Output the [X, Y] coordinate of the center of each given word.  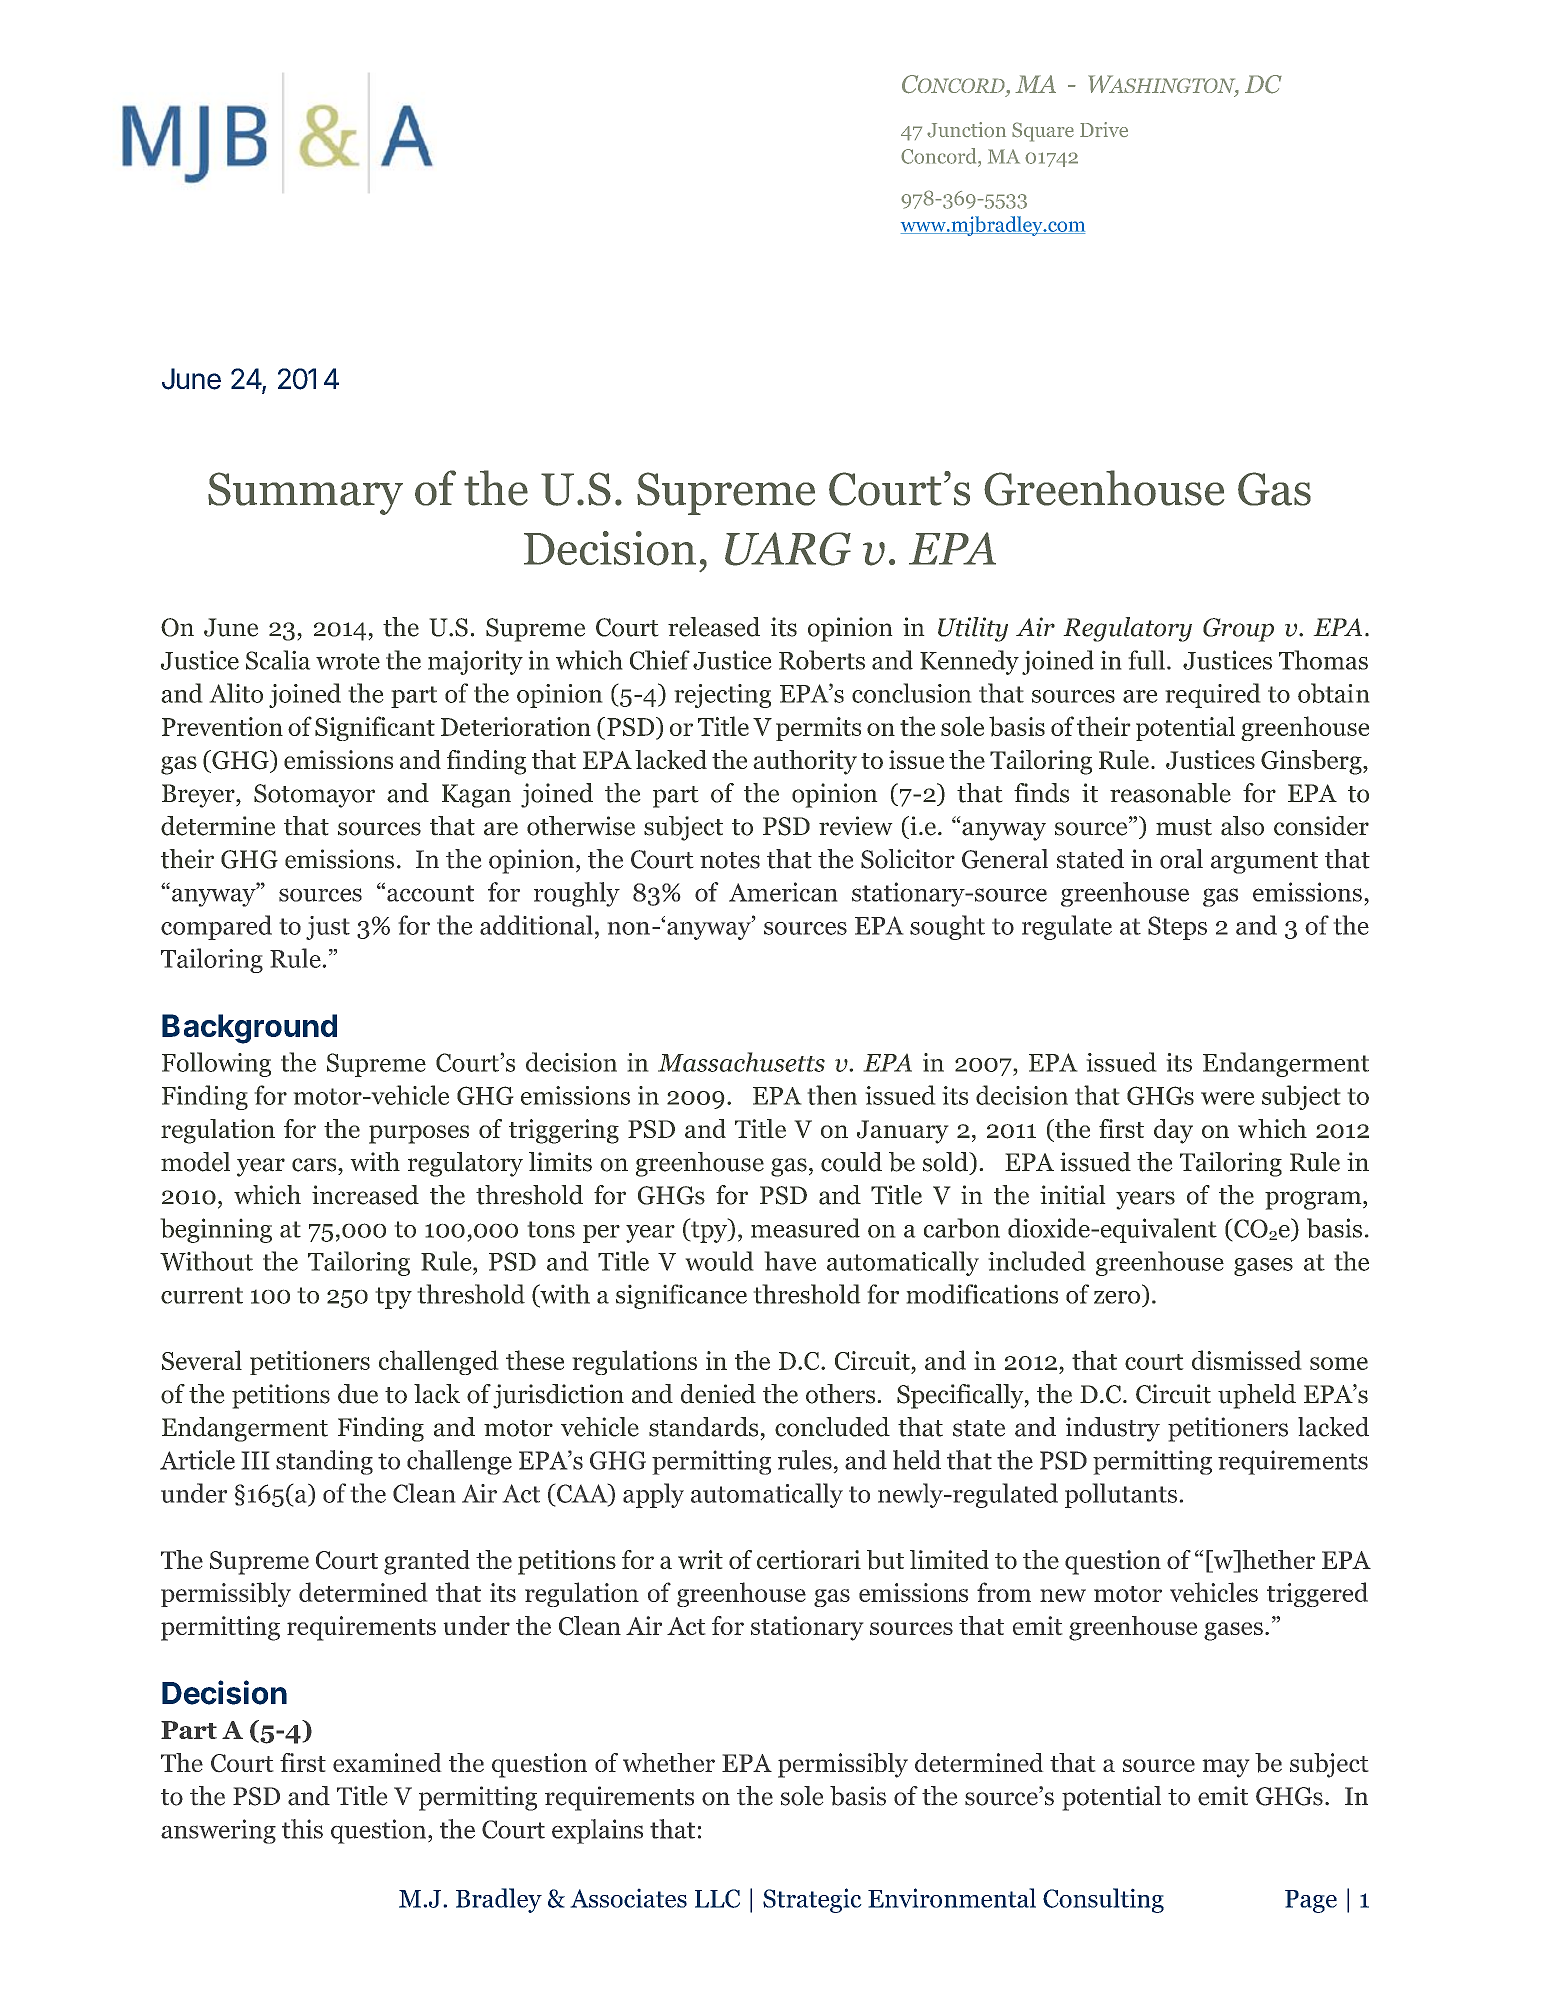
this [302, 1829]
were [1228, 1098]
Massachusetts [741, 1062]
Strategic [812, 1900]
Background [249, 1029]
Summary [305, 493]
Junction [966, 130]
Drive [1104, 129]
